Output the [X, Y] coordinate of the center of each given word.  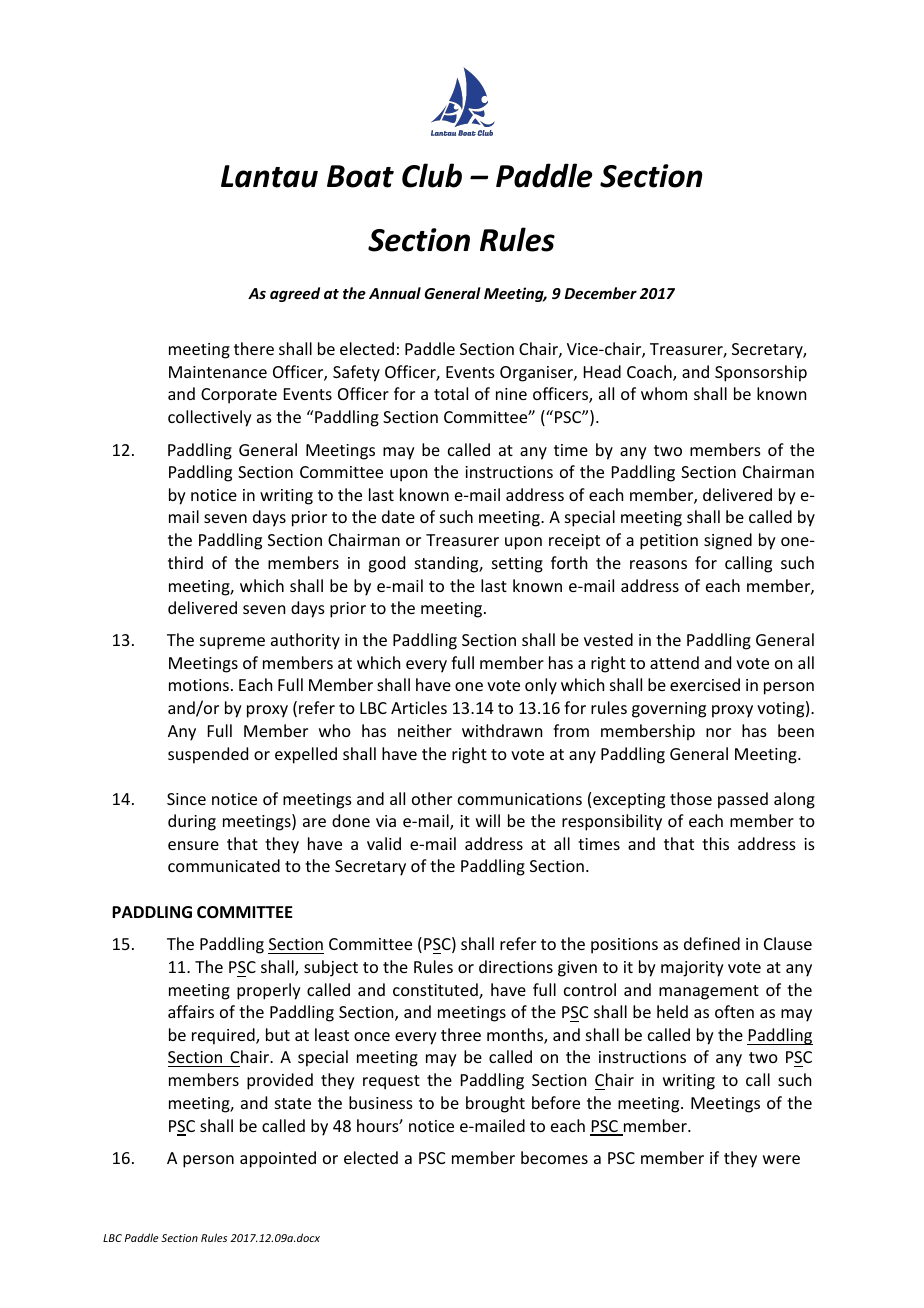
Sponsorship [761, 373]
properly [269, 991]
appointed [278, 1159]
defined [712, 943]
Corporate [239, 396]
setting [517, 565]
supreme [232, 643]
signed [728, 541]
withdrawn [502, 730]
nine [511, 394]
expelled [306, 755]
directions [516, 966]
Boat [360, 176]
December [601, 293]
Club [432, 175]
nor [718, 732]
